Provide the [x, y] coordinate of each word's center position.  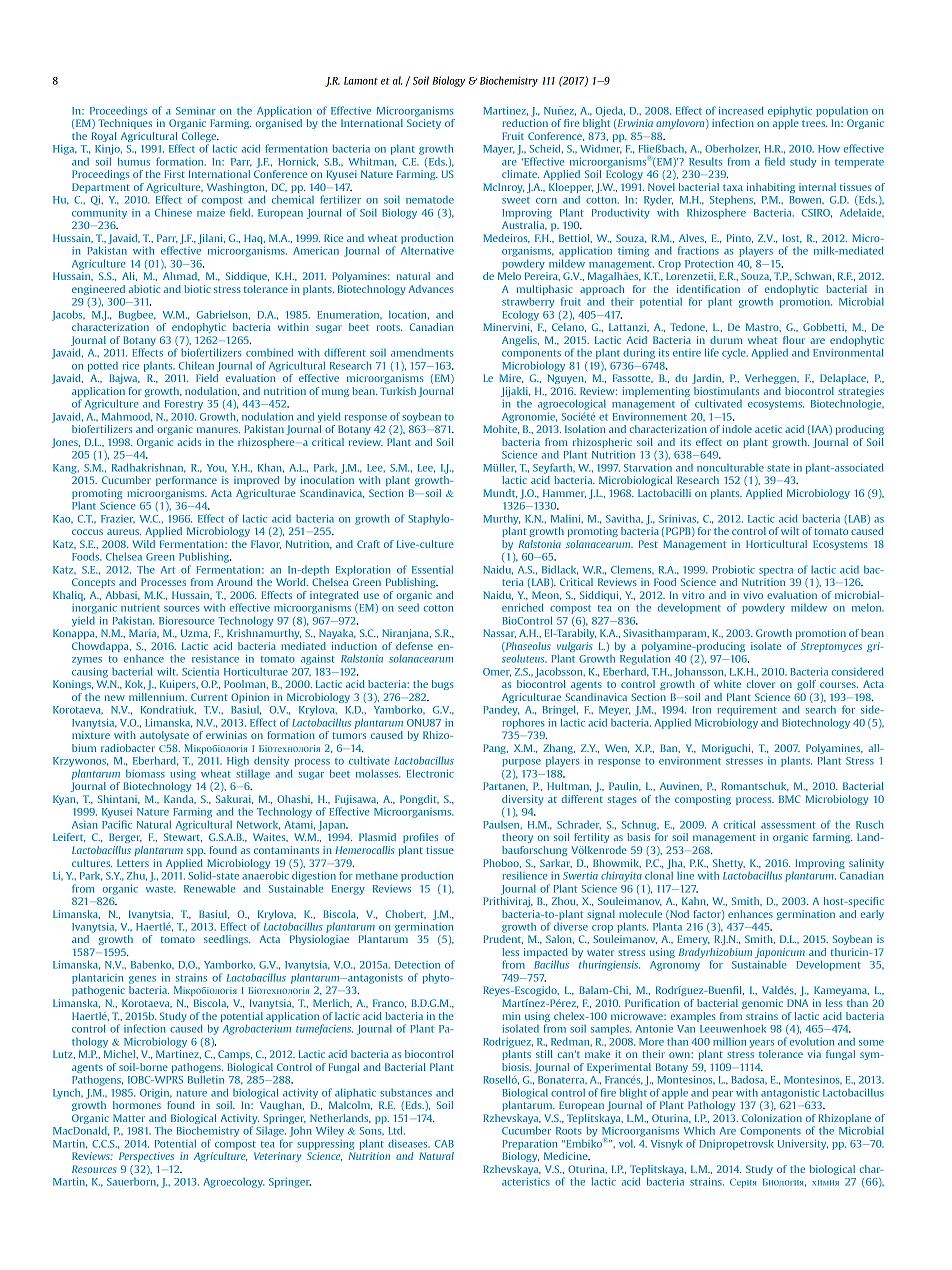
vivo [753, 595]
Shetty [729, 864]
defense [414, 646]
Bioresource [187, 621]
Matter [129, 1118]
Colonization [772, 1118]
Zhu [137, 876]
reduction [525, 123]
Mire [511, 378]
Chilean [196, 365]
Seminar [196, 111]
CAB [444, 1144]
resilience [525, 875]
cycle [735, 354]
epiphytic [790, 111]
